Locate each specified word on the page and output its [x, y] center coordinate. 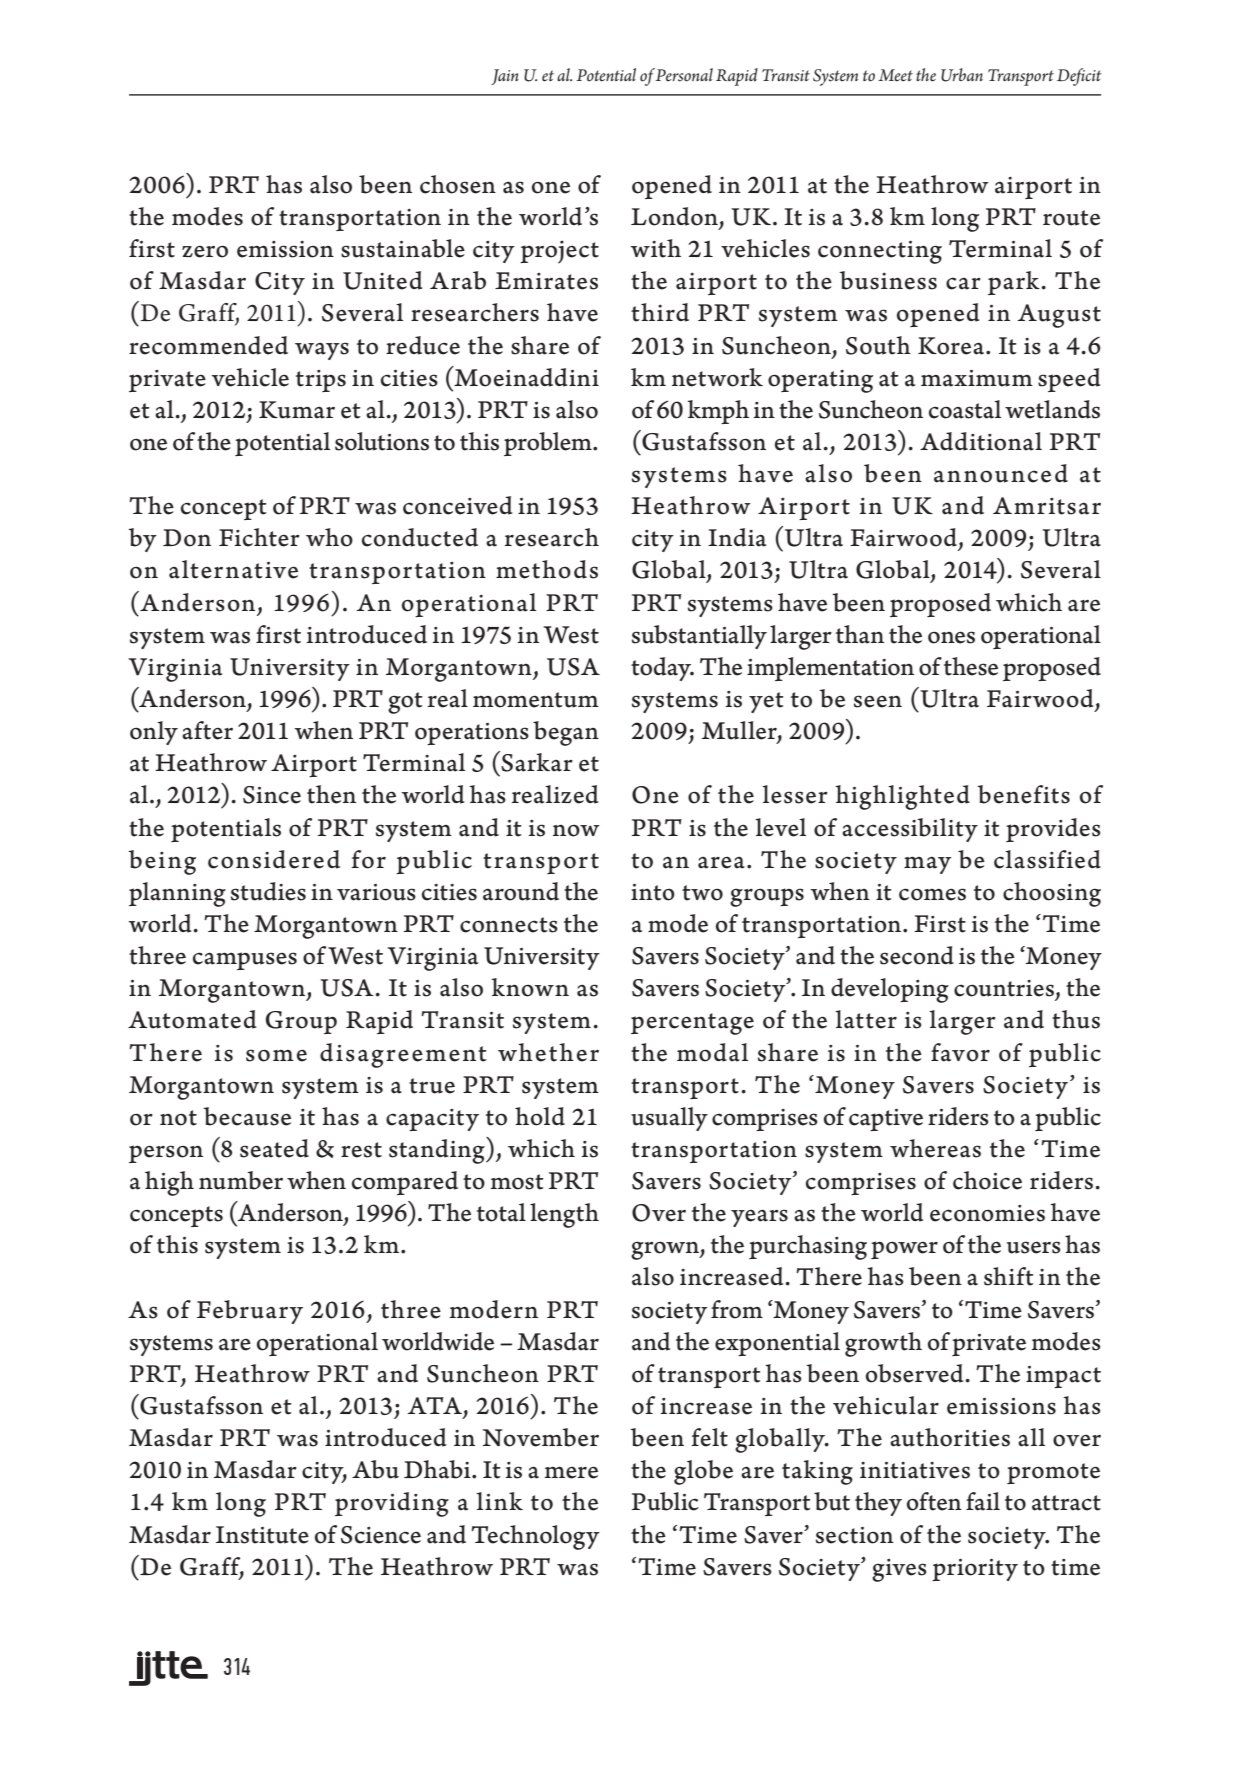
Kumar [297, 410]
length [564, 1215]
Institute [262, 1535]
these [971, 666]
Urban [962, 75]
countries [1004, 988]
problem [549, 444]
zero [205, 251]
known [530, 987]
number [241, 1180]
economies [987, 1213]
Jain [505, 77]
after [207, 730]
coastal [965, 409]
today [662, 669]
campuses [245, 961]
